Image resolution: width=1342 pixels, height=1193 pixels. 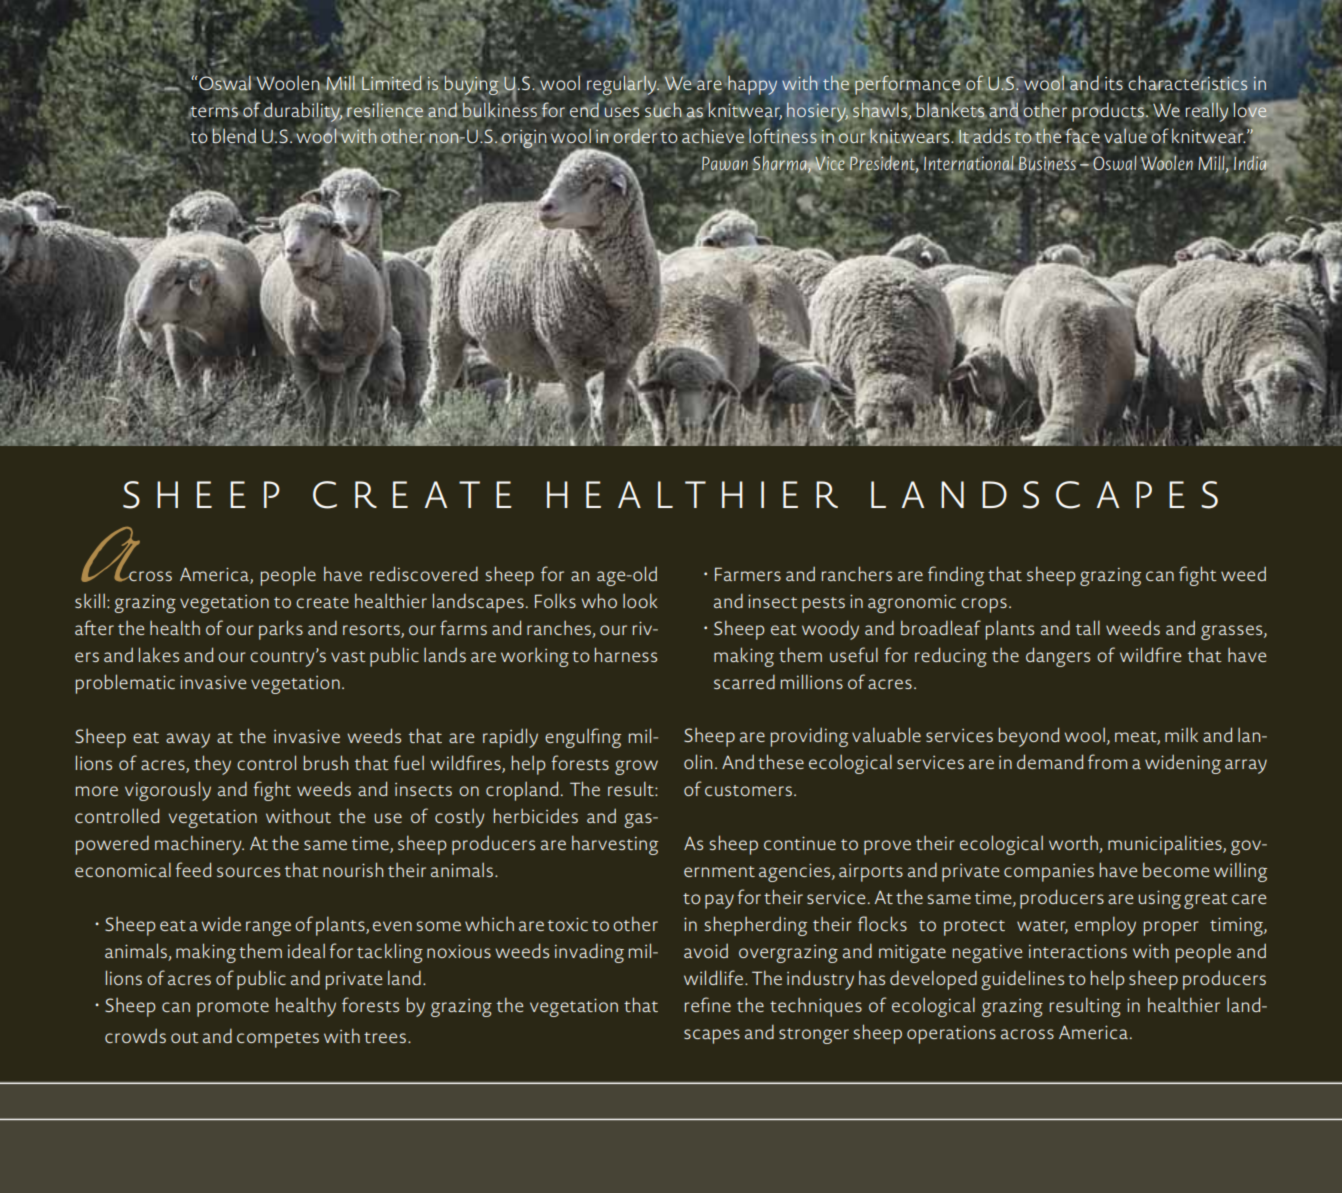 What do you see at coordinates (713, 136) in the page?
I see `achieve` at bounding box center [713, 136].
